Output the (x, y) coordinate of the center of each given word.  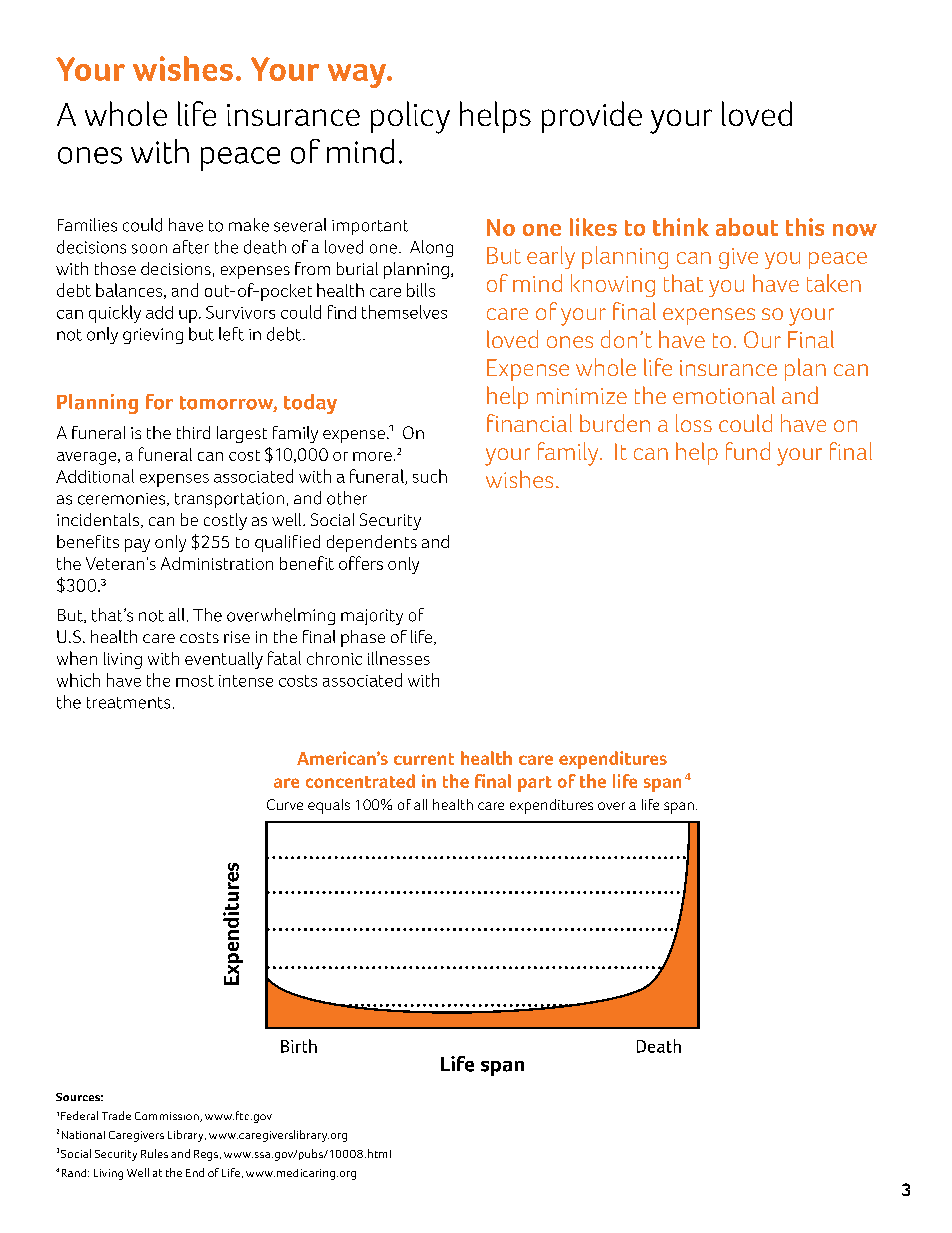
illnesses (399, 658)
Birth (299, 1046)
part (535, 784)
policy (410, 117)
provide (592, 117)
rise (237, 637)
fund (748, 451)
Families (87, 225)
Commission (168, 1117)
